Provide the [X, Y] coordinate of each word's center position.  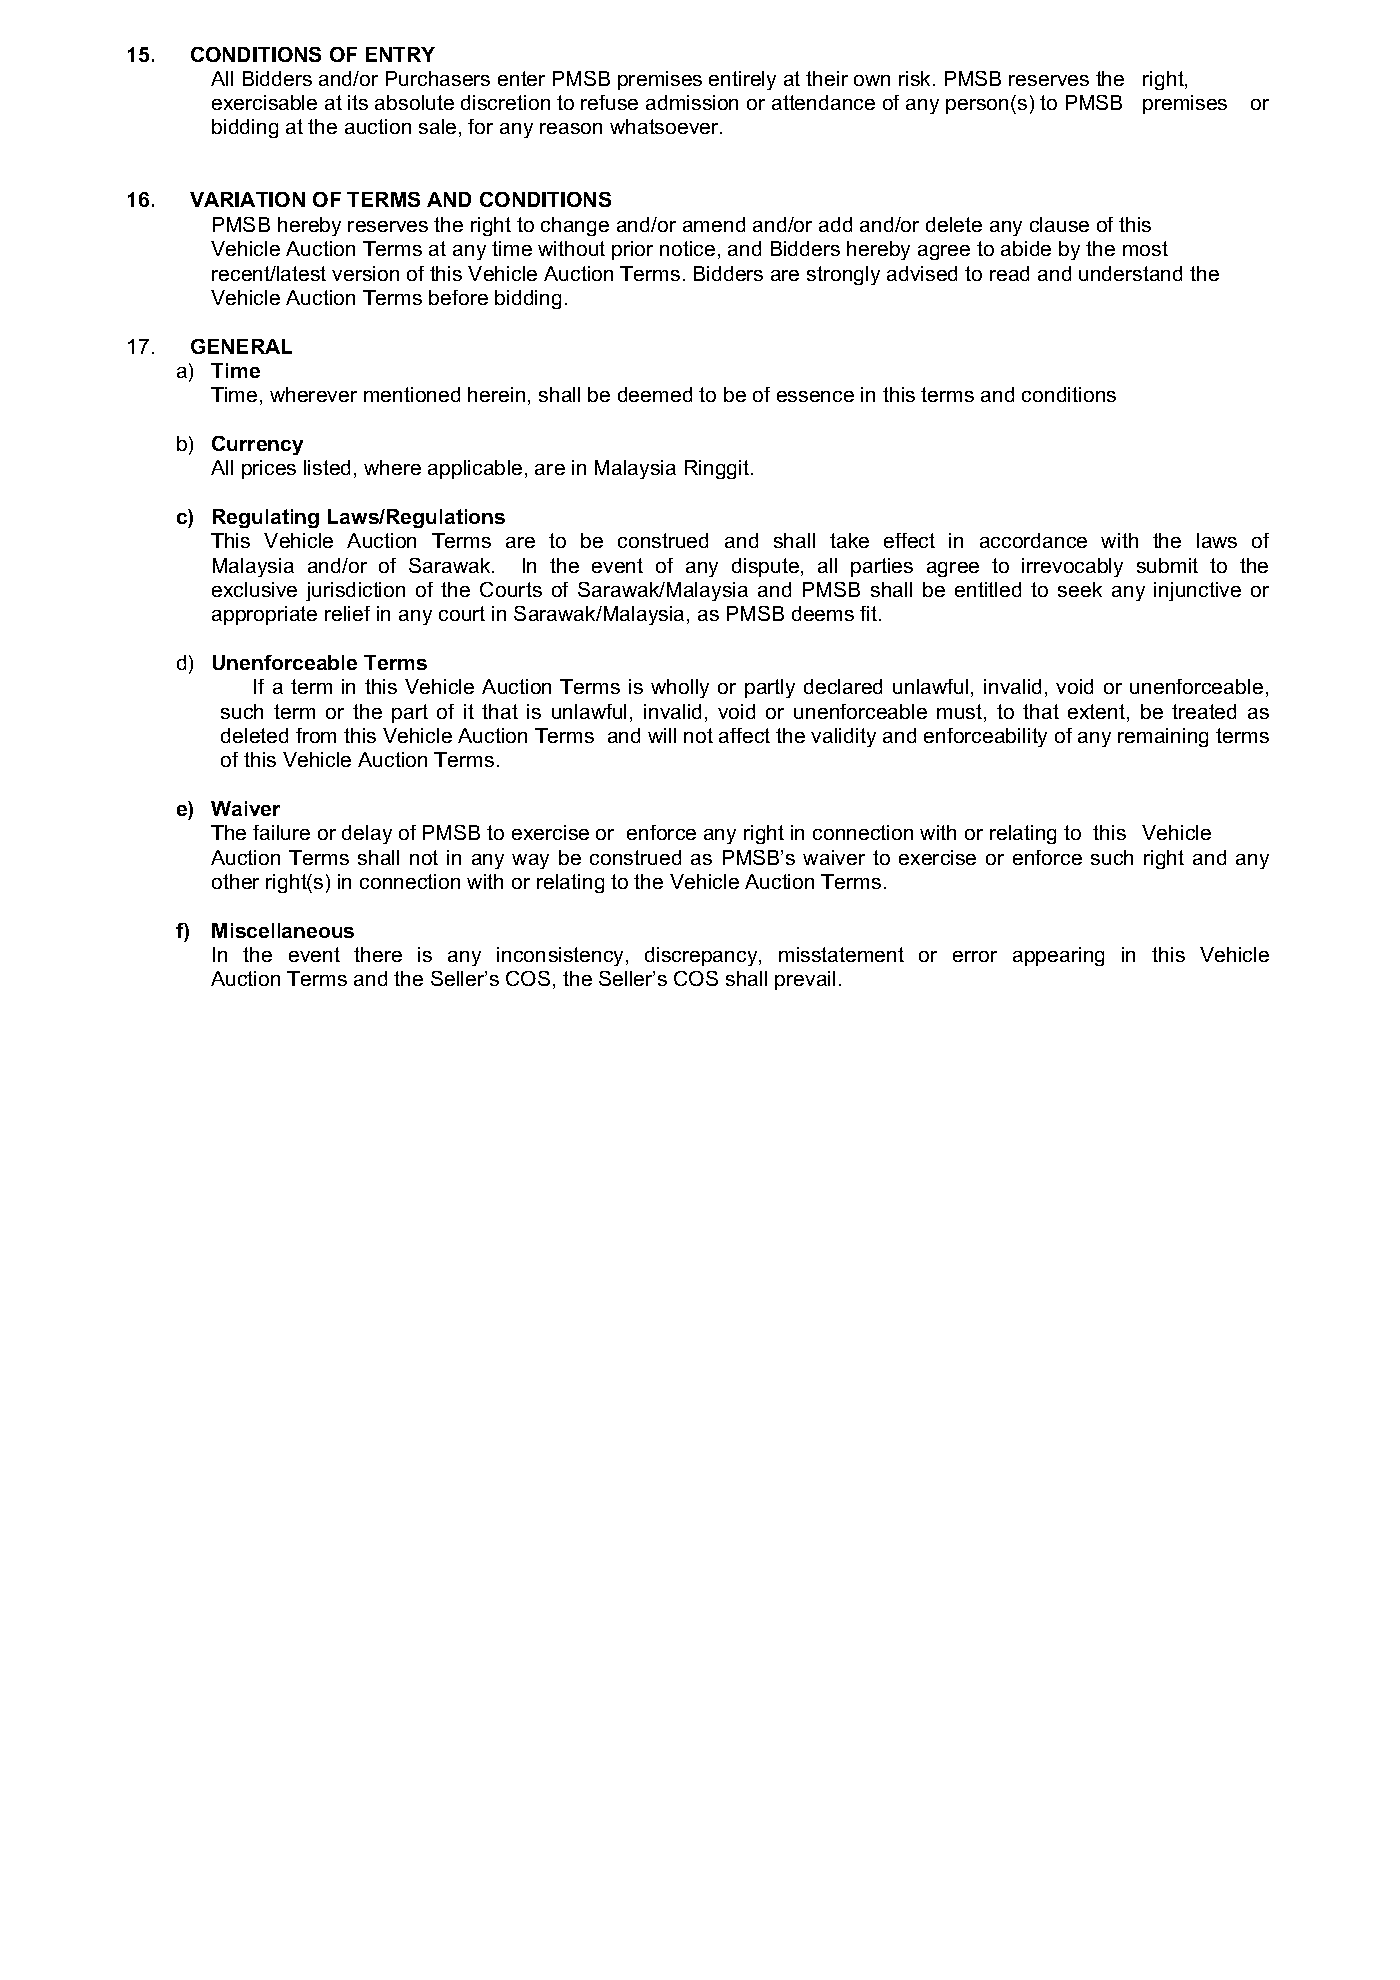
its [358, 102]
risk [916, 78]
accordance [1033, 540]
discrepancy [702, 956]
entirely [742, 80]
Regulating [266, 518]
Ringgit [717, 469]
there [378, 954]
